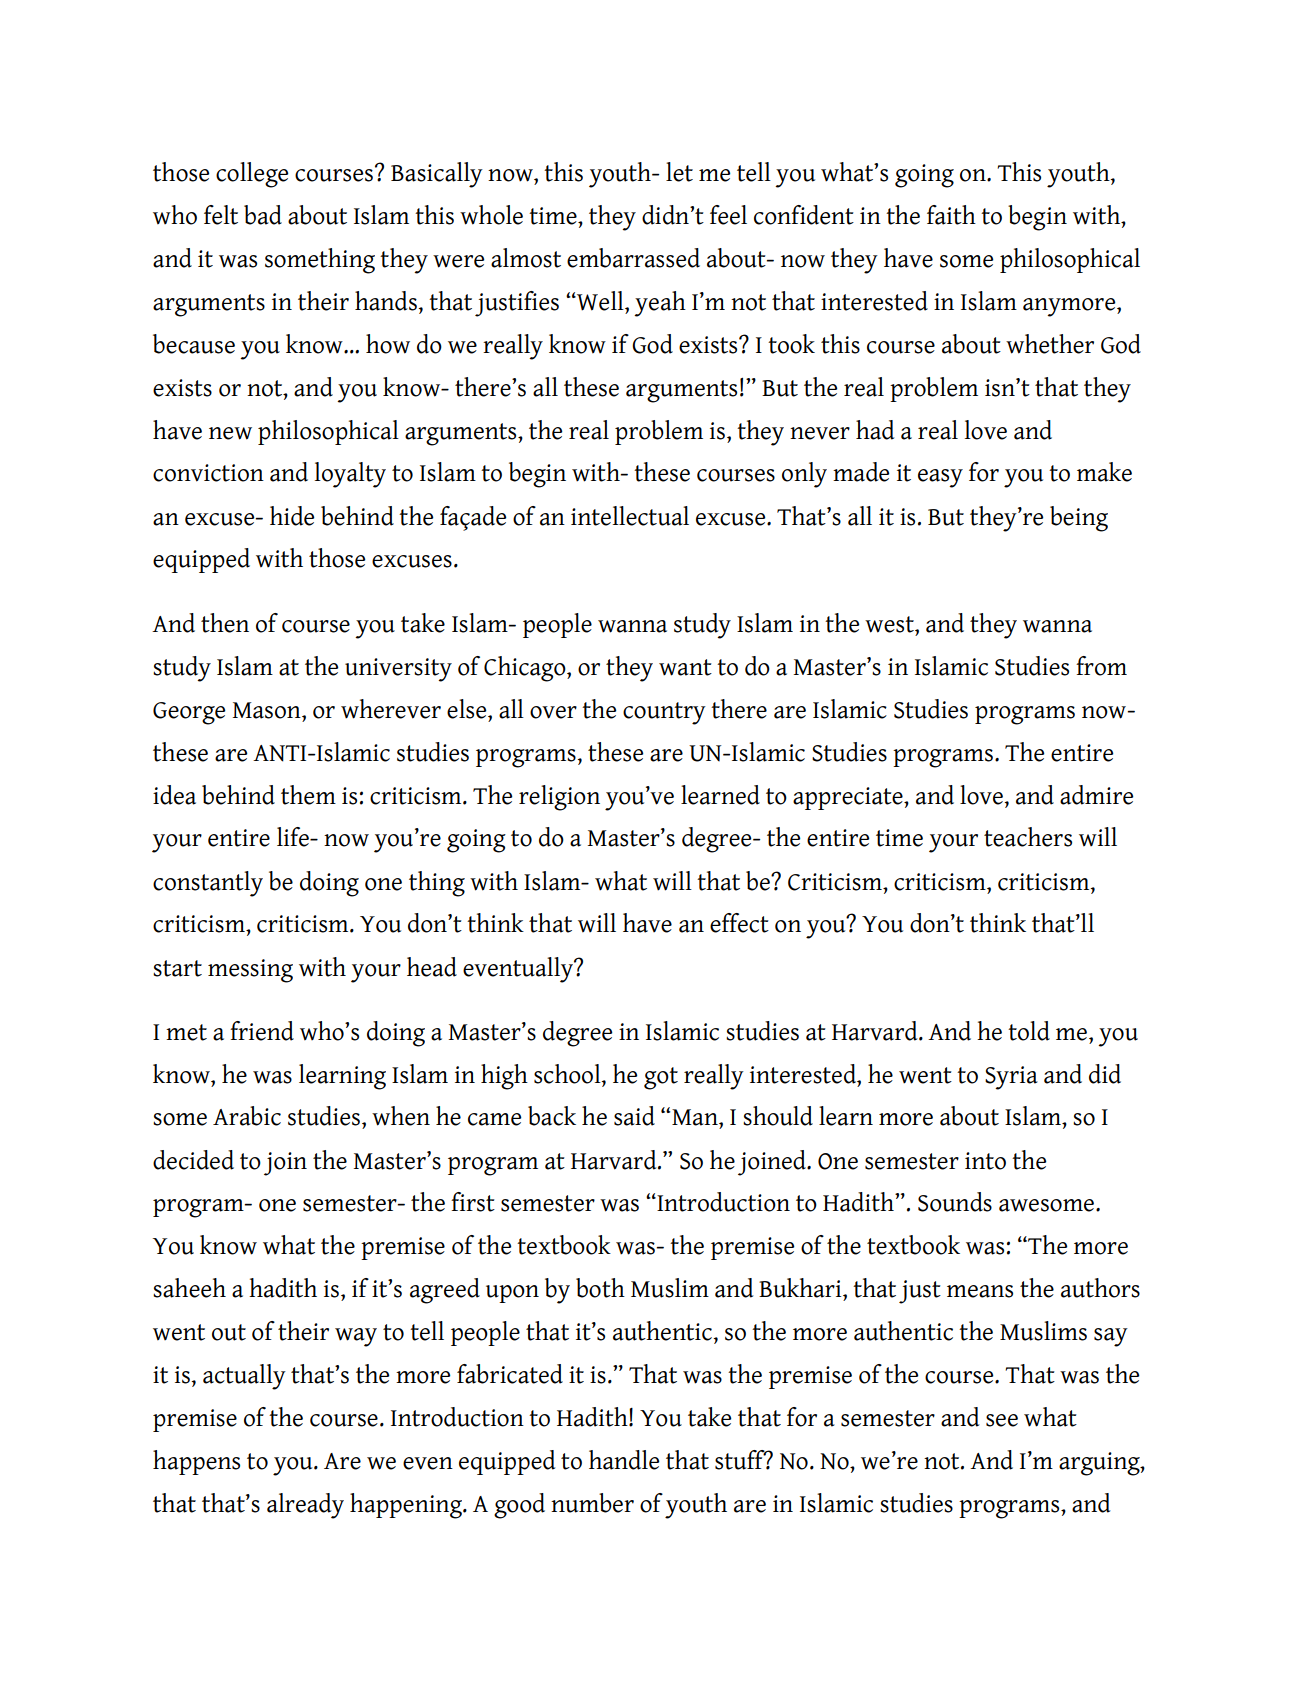 This screenshot has width=1300, height=1683. Describe the element at coordinates (305, 1506) in the screenshot. I see `already` at that location.
